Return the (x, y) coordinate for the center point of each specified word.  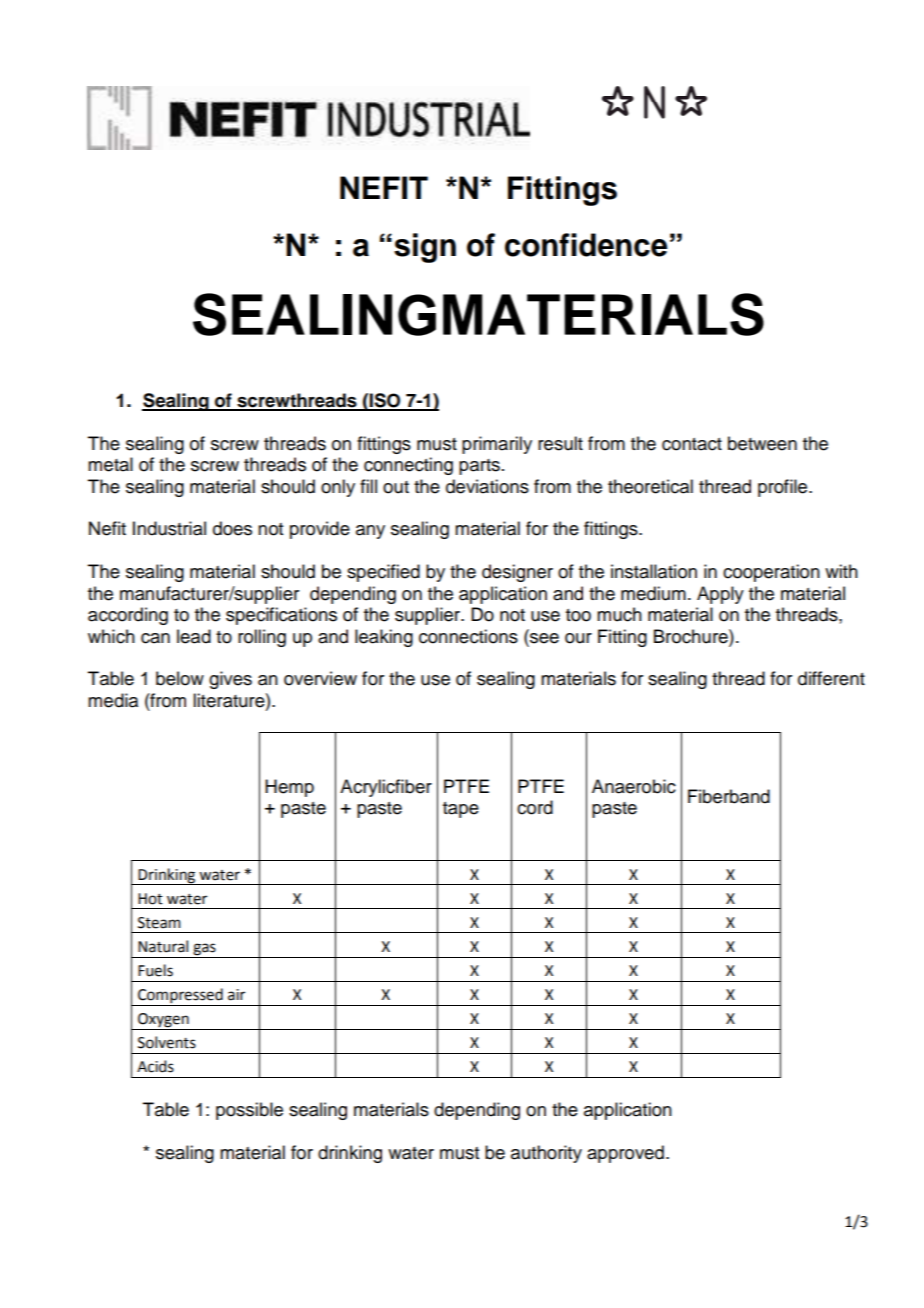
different (831, 678)
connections (468, 636)
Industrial (169, 528)
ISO (385, 401)
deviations (487, 486)
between (762, 443)
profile (784, 488)
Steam (159, 923)
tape (461, 810)
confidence (586, 245)
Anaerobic (634, 786)
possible (249, 1111)
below (180, 678)
